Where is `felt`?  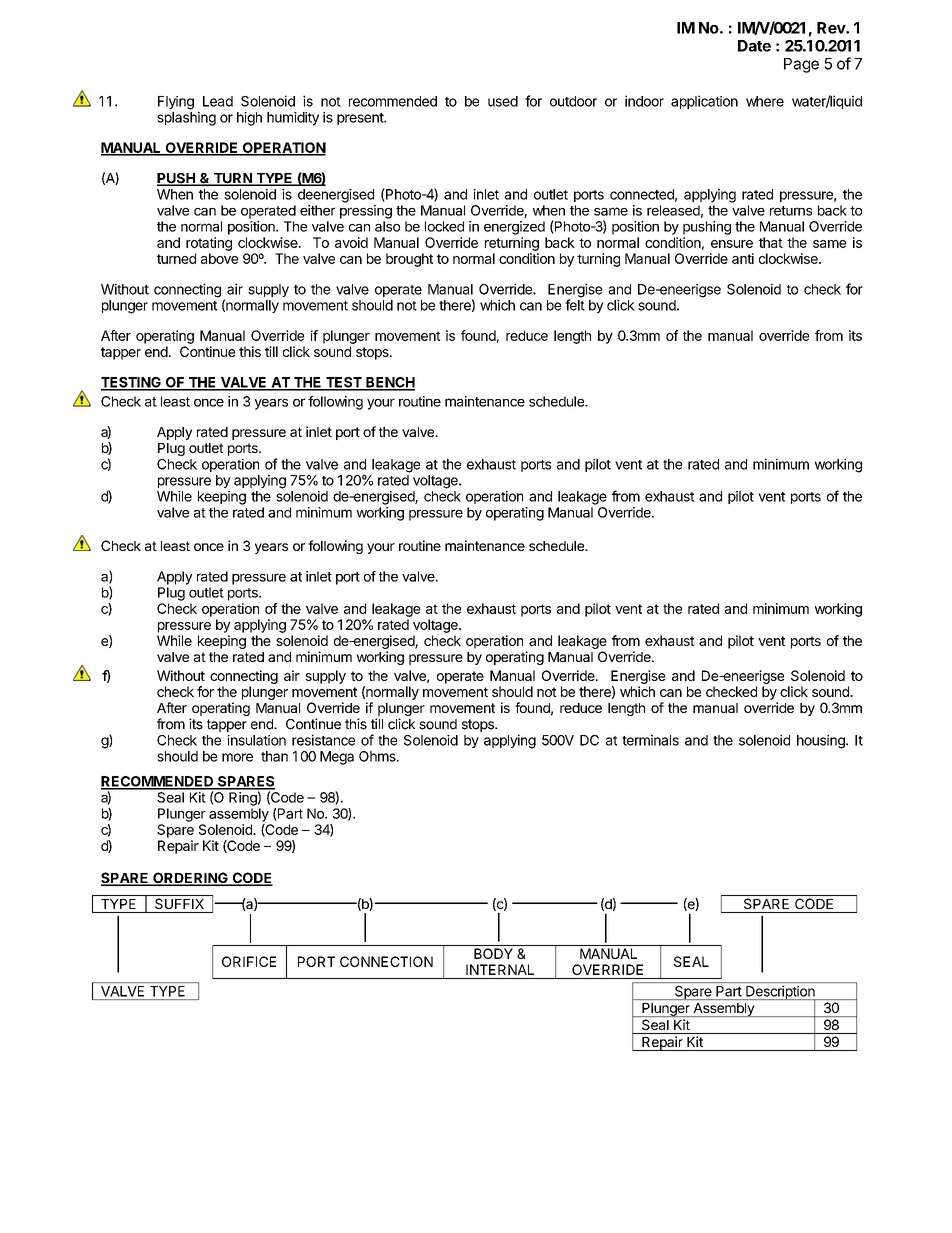
felt is located at coordinates (575, 305).
